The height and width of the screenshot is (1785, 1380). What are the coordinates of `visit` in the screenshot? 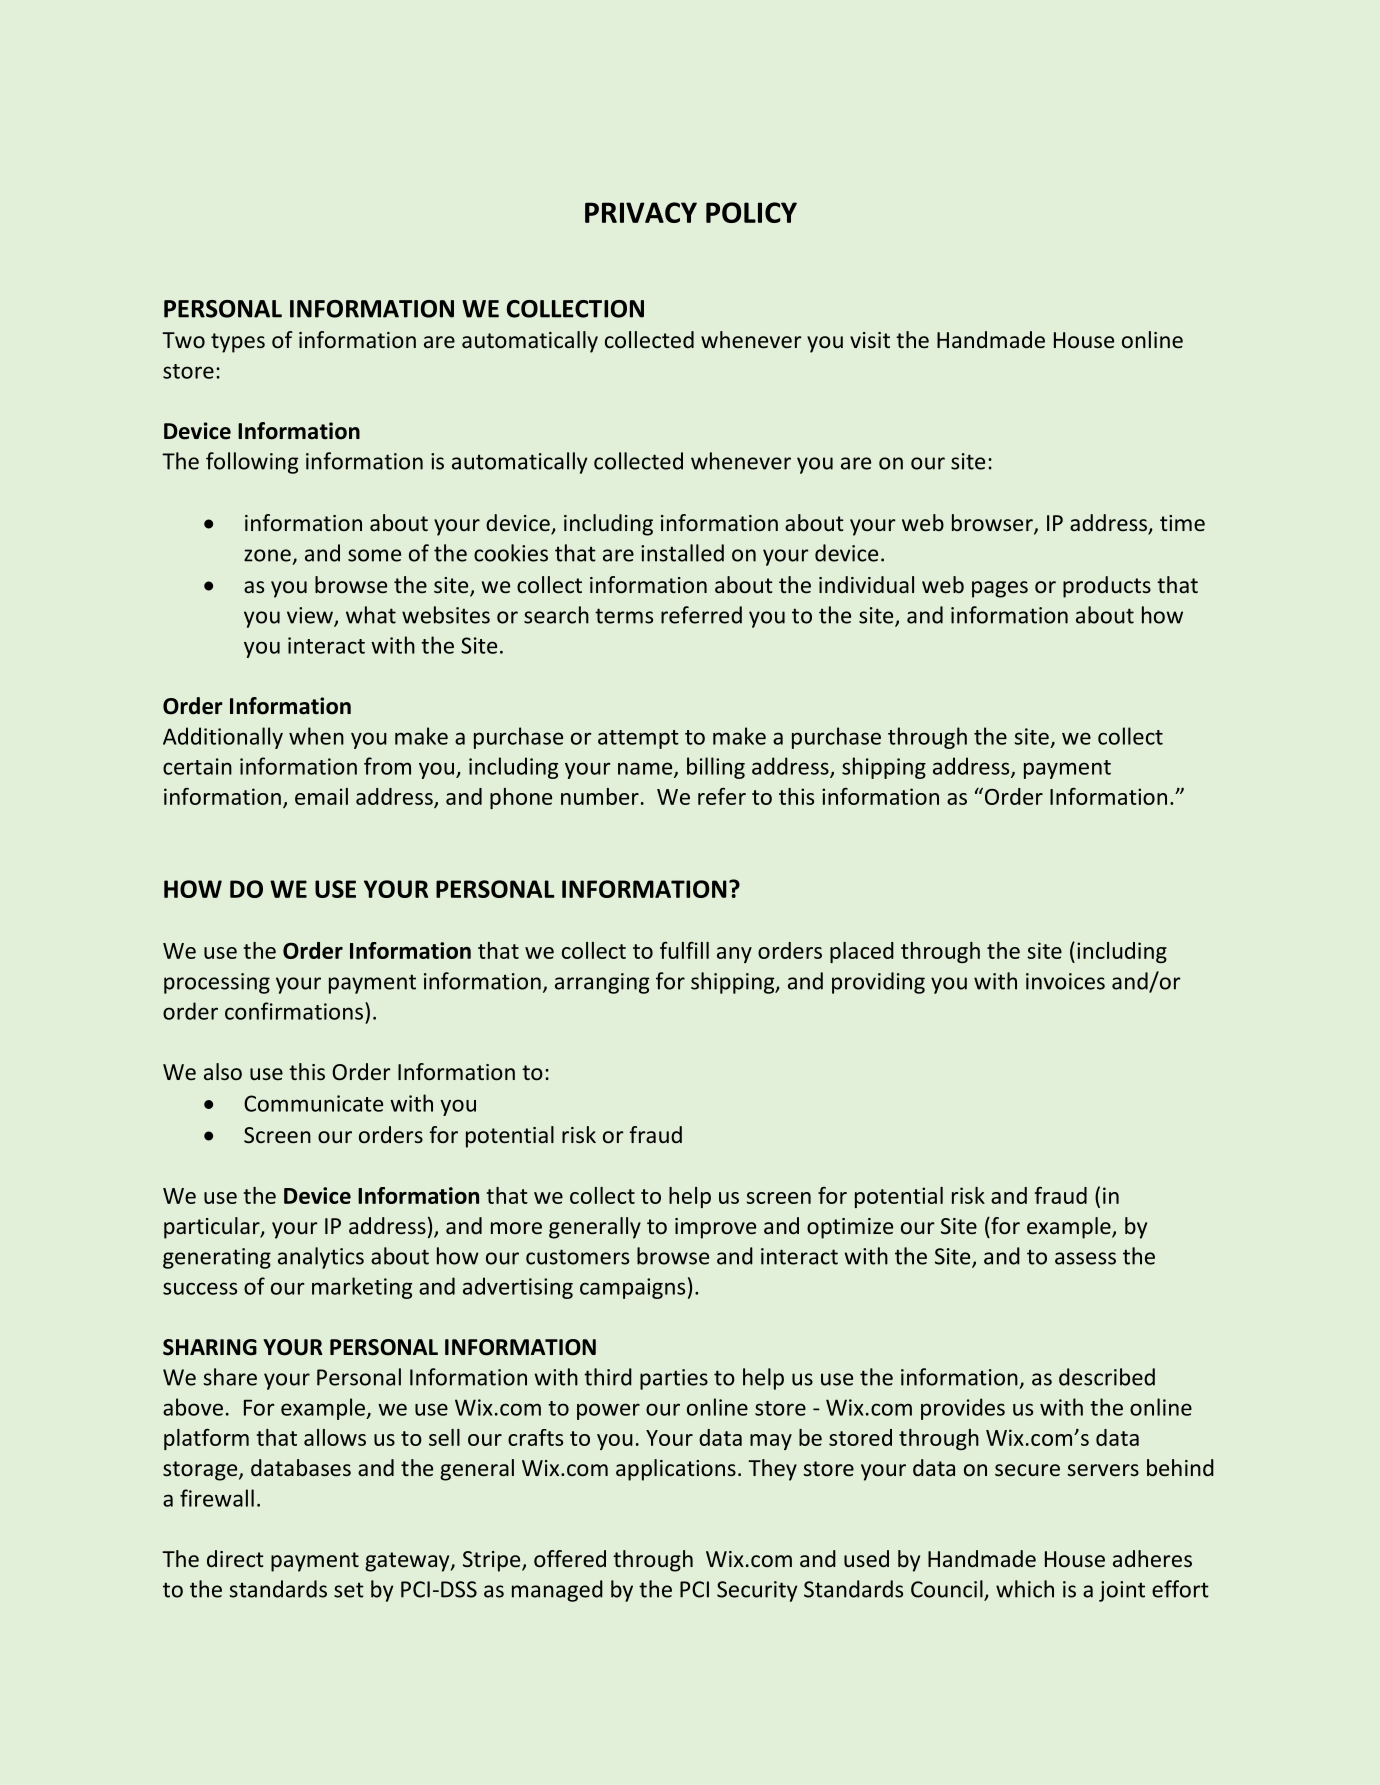 It's located at (870, 340).
